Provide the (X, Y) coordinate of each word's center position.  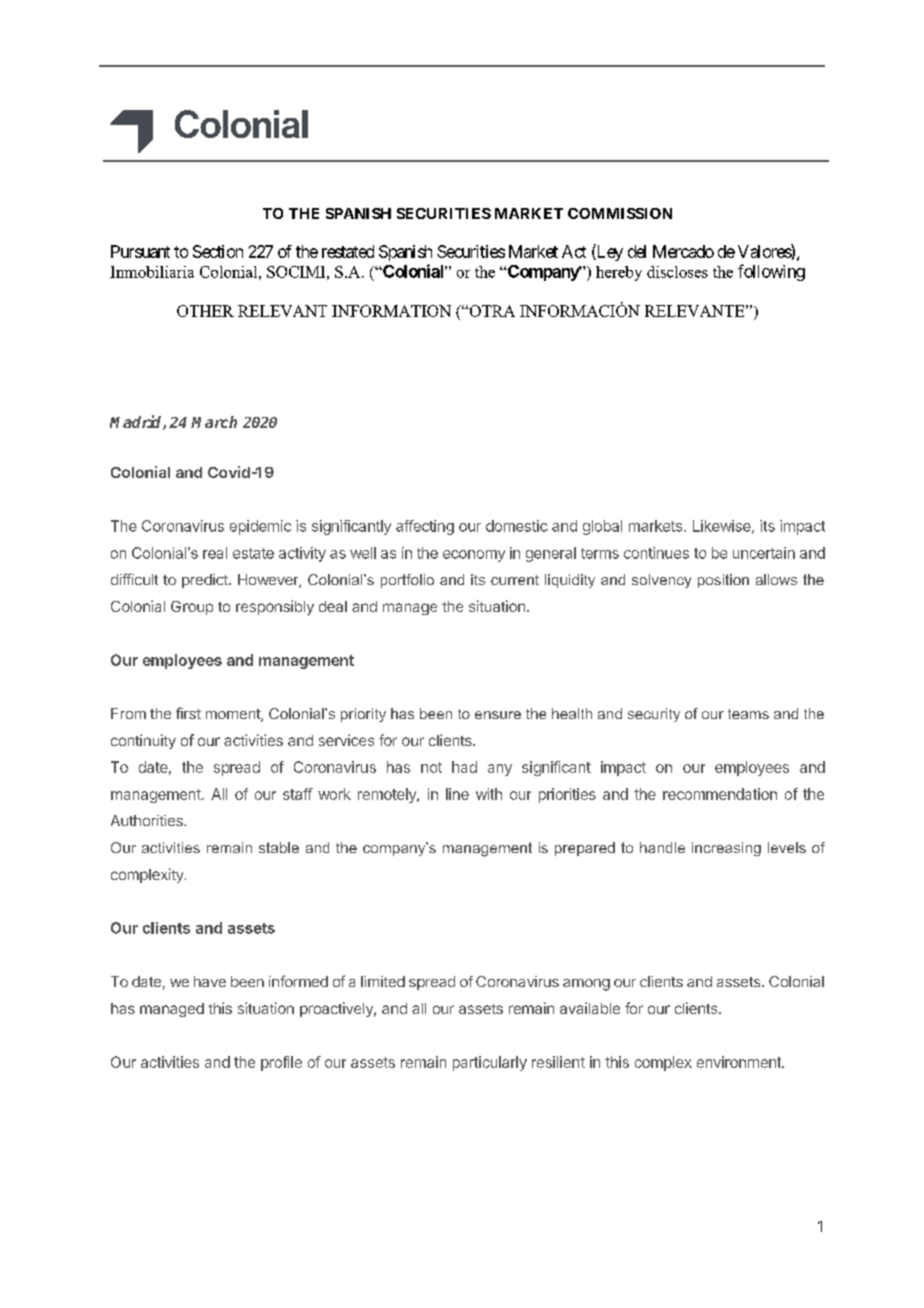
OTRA (491, 311)
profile (281, 1063)
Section (218, 251)
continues (656, 553)
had (464, 767)
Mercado (683, 251)
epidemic (260, 527)
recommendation (720, 794)
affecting (425, 527)
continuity (143, 741)
